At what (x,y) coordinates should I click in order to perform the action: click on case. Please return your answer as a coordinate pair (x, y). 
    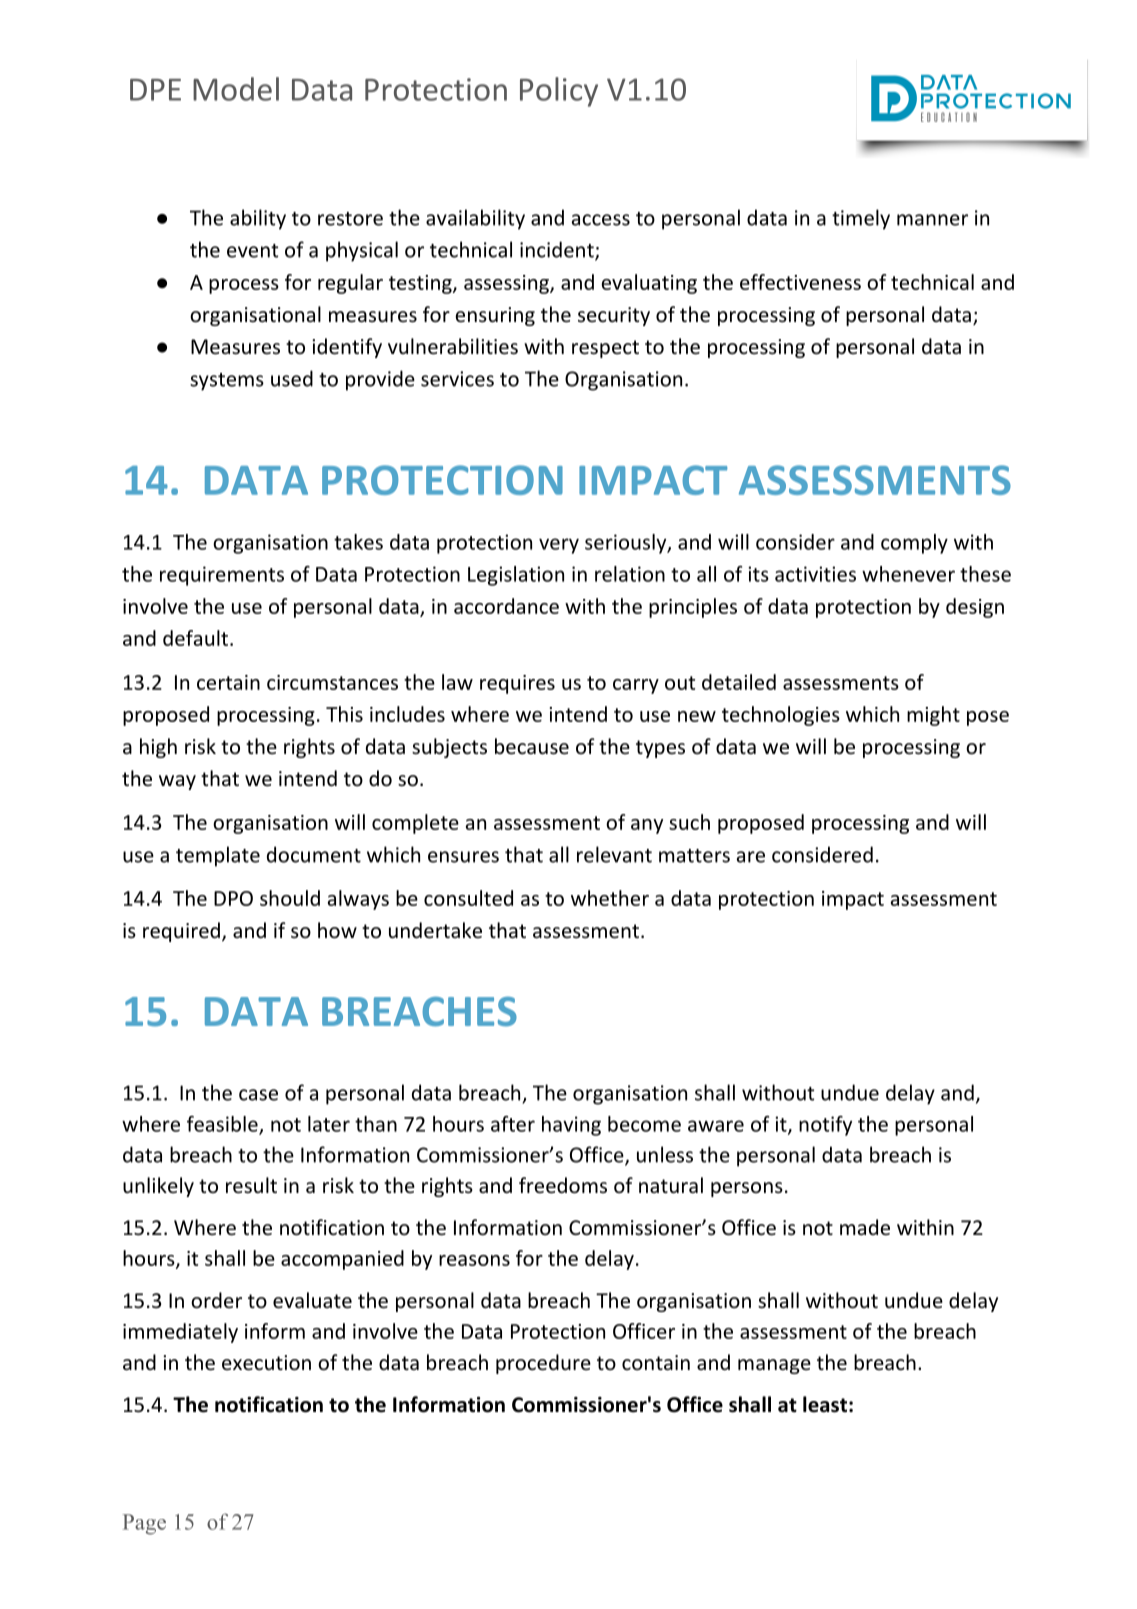
    Looking at the image, I should click on (258, 1095).
